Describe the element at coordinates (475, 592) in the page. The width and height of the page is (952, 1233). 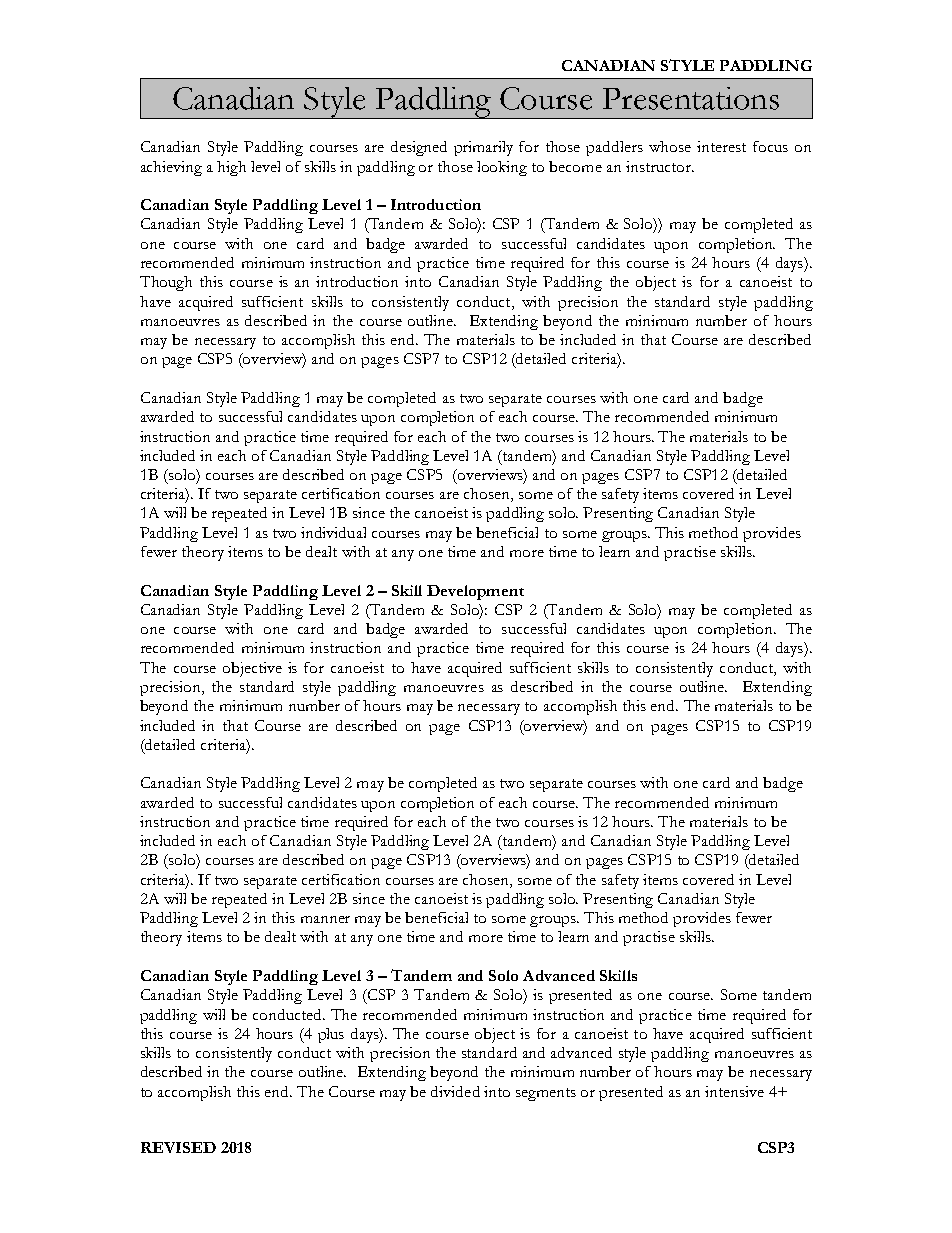
I see `Development` at that location.
